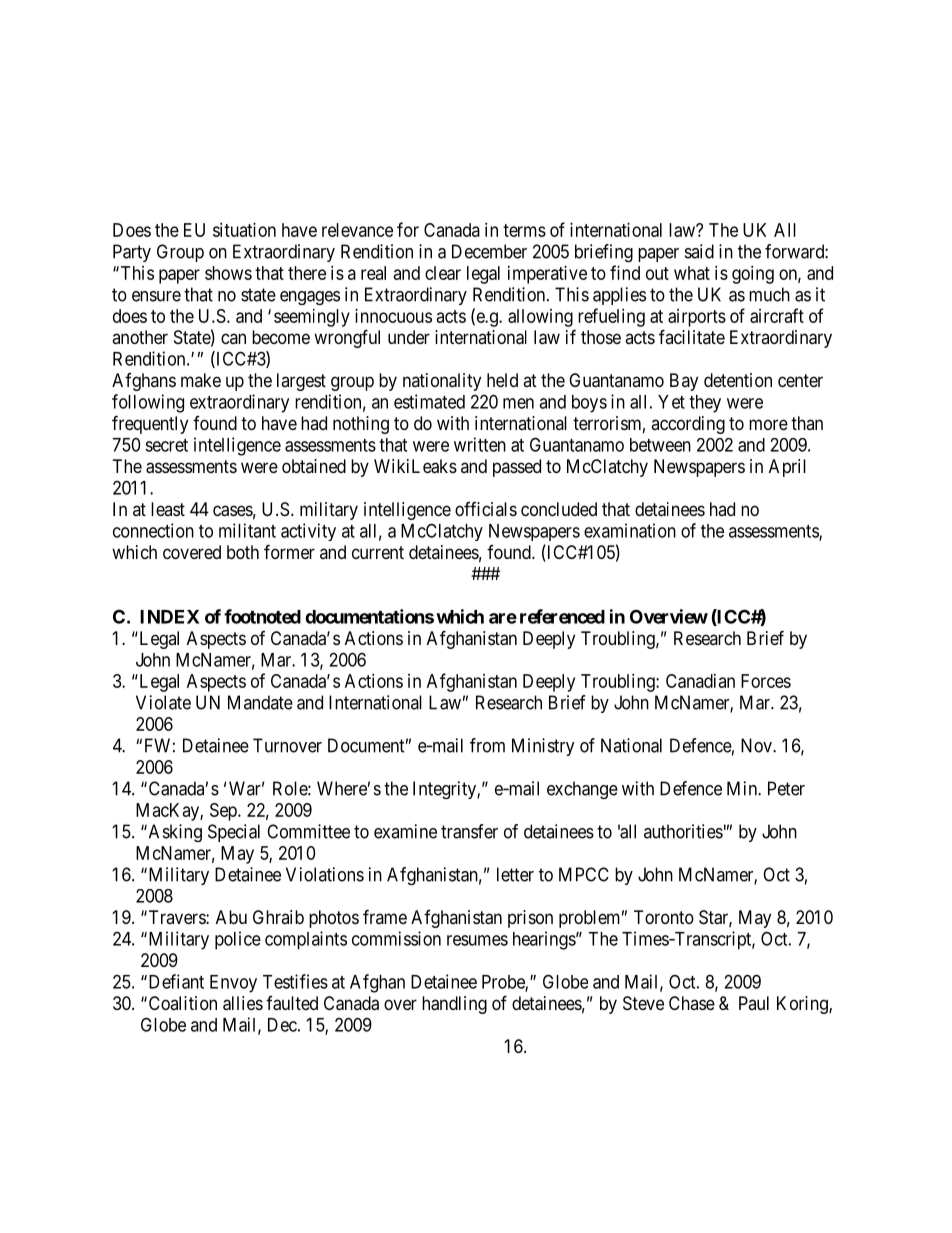  What do you see at coordinates (489, 251) in the page?
I see `December` at bounding box center [489, 251].
